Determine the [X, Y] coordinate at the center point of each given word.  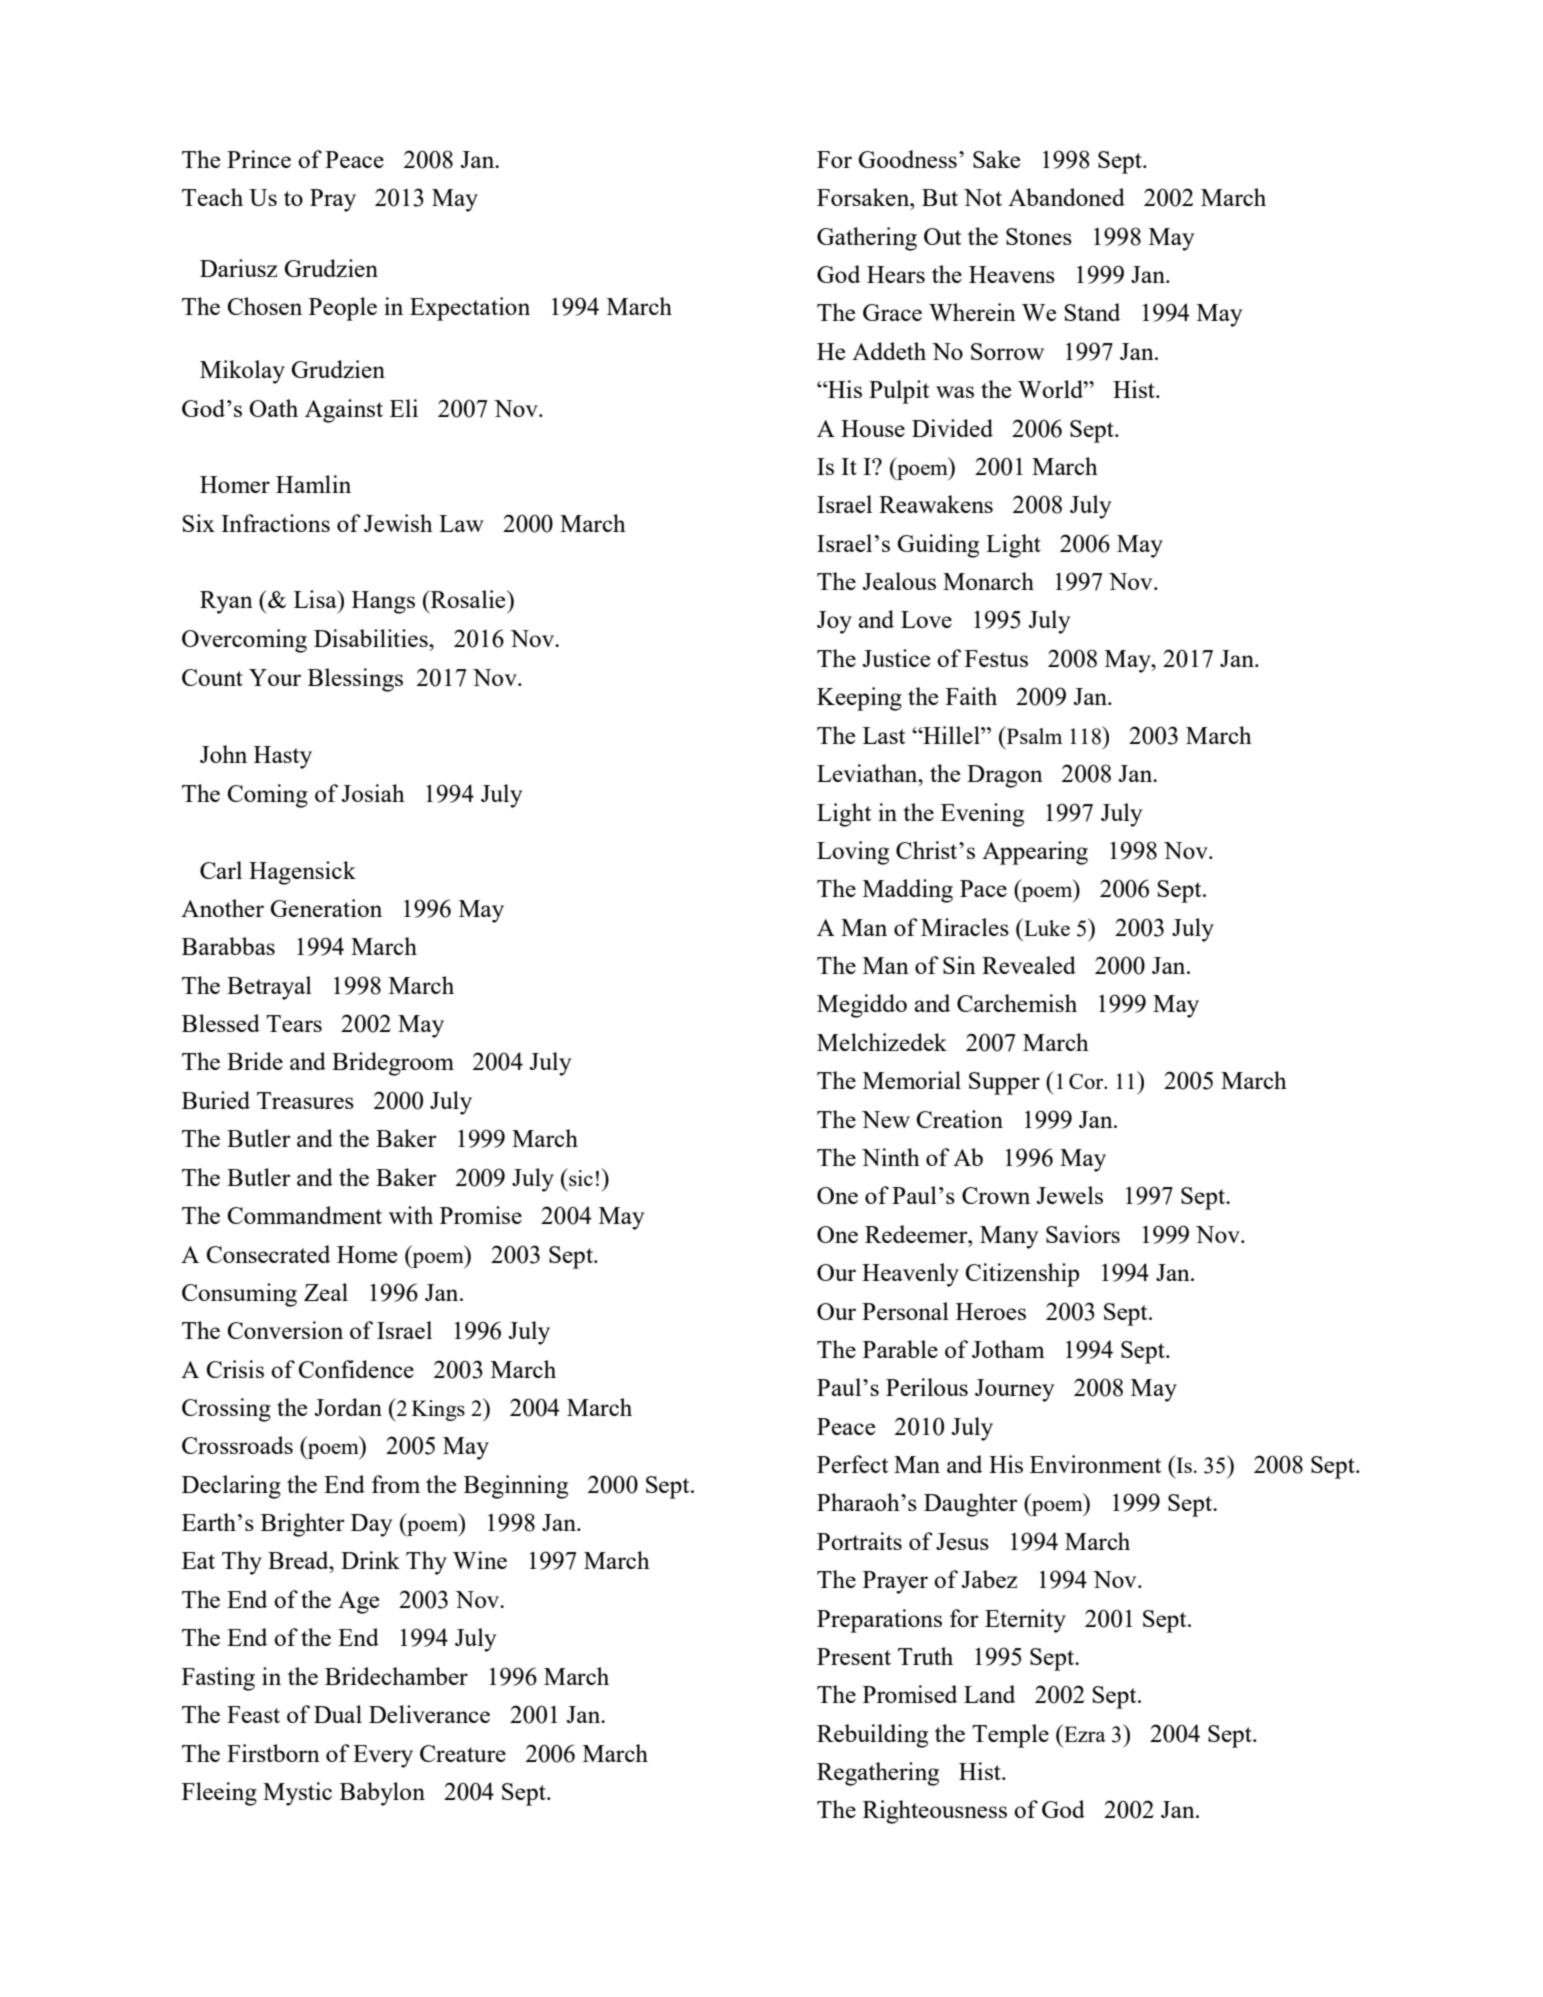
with [411, 1215]
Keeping [859, 699]
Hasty [283, 757]
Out [942, 236]
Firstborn [273, 1753]
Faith [971, 696]
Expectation [470, 309]
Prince [259, 159]
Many [1009, 1237]
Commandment [304, 1215]
